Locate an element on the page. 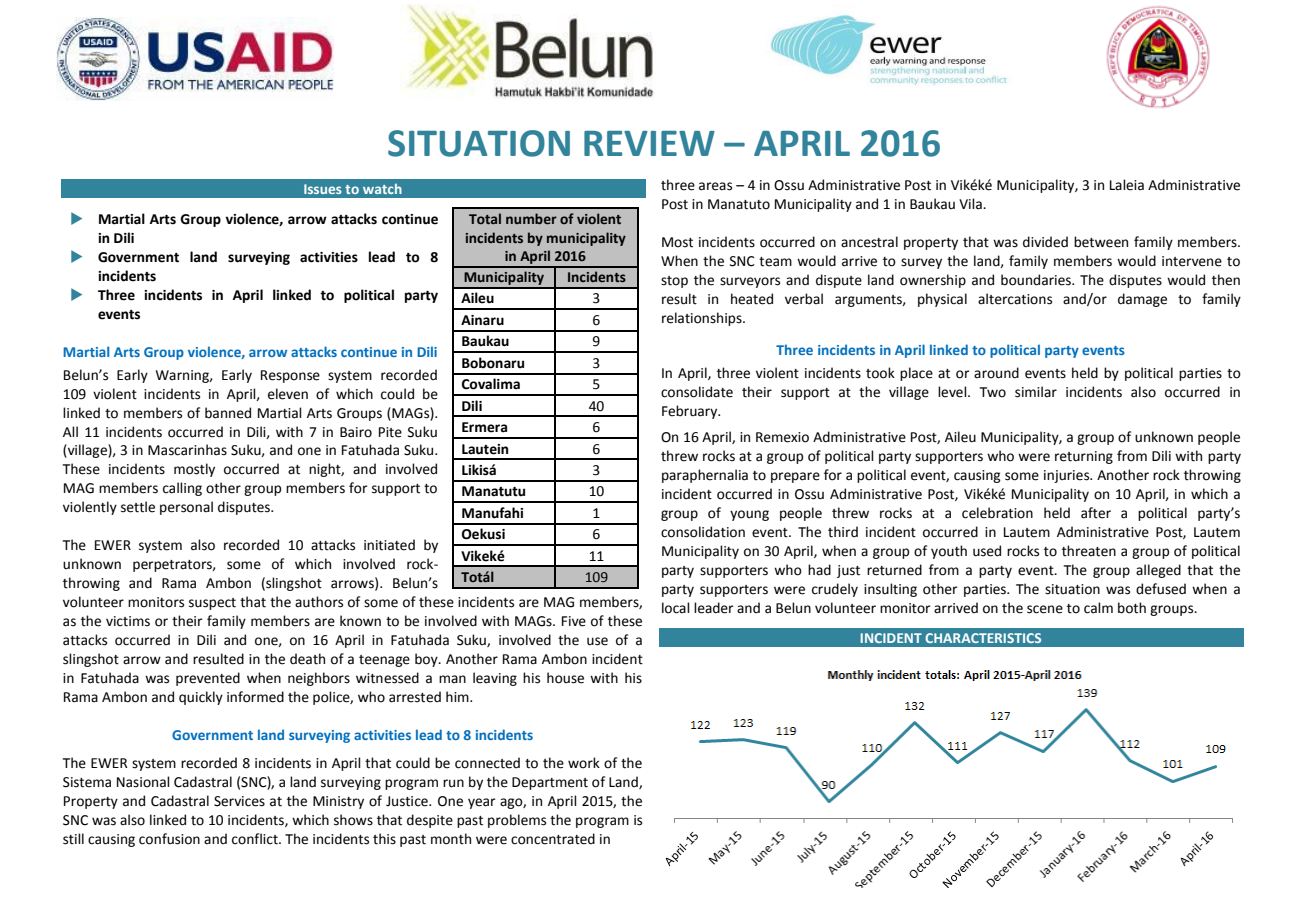 This image has width=1307, height=924. calling is located at coordinates (182, 489).
